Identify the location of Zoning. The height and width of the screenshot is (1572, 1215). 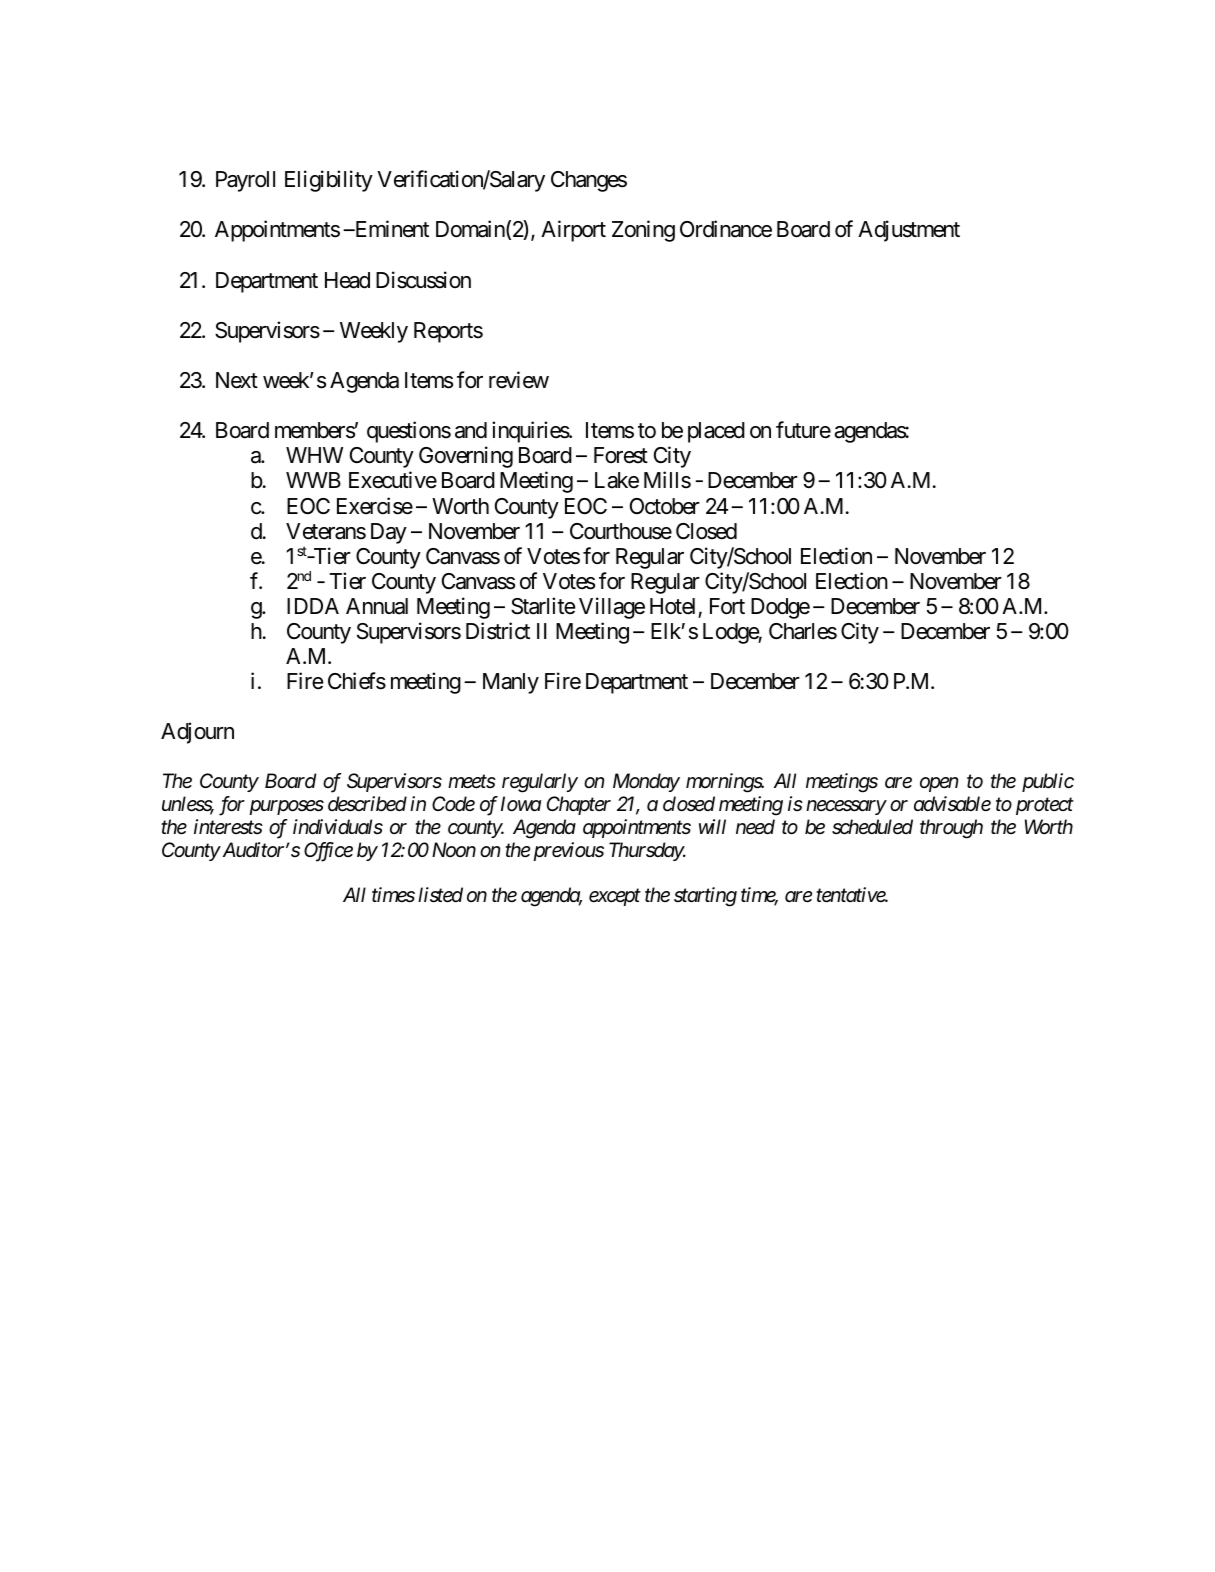
(643, 231).
